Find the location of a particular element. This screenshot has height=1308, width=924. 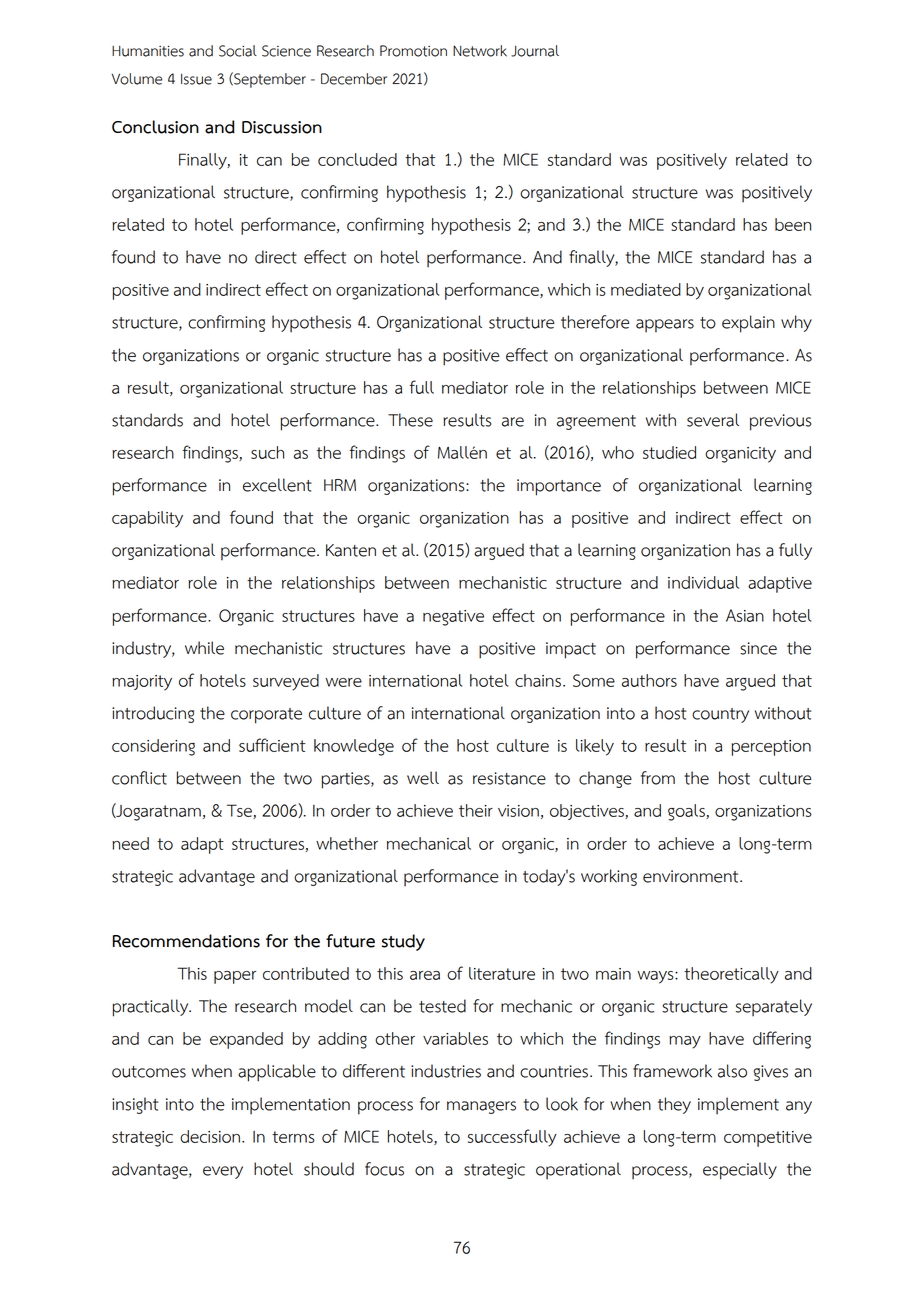

explain is located at coordinates (748, 324).
